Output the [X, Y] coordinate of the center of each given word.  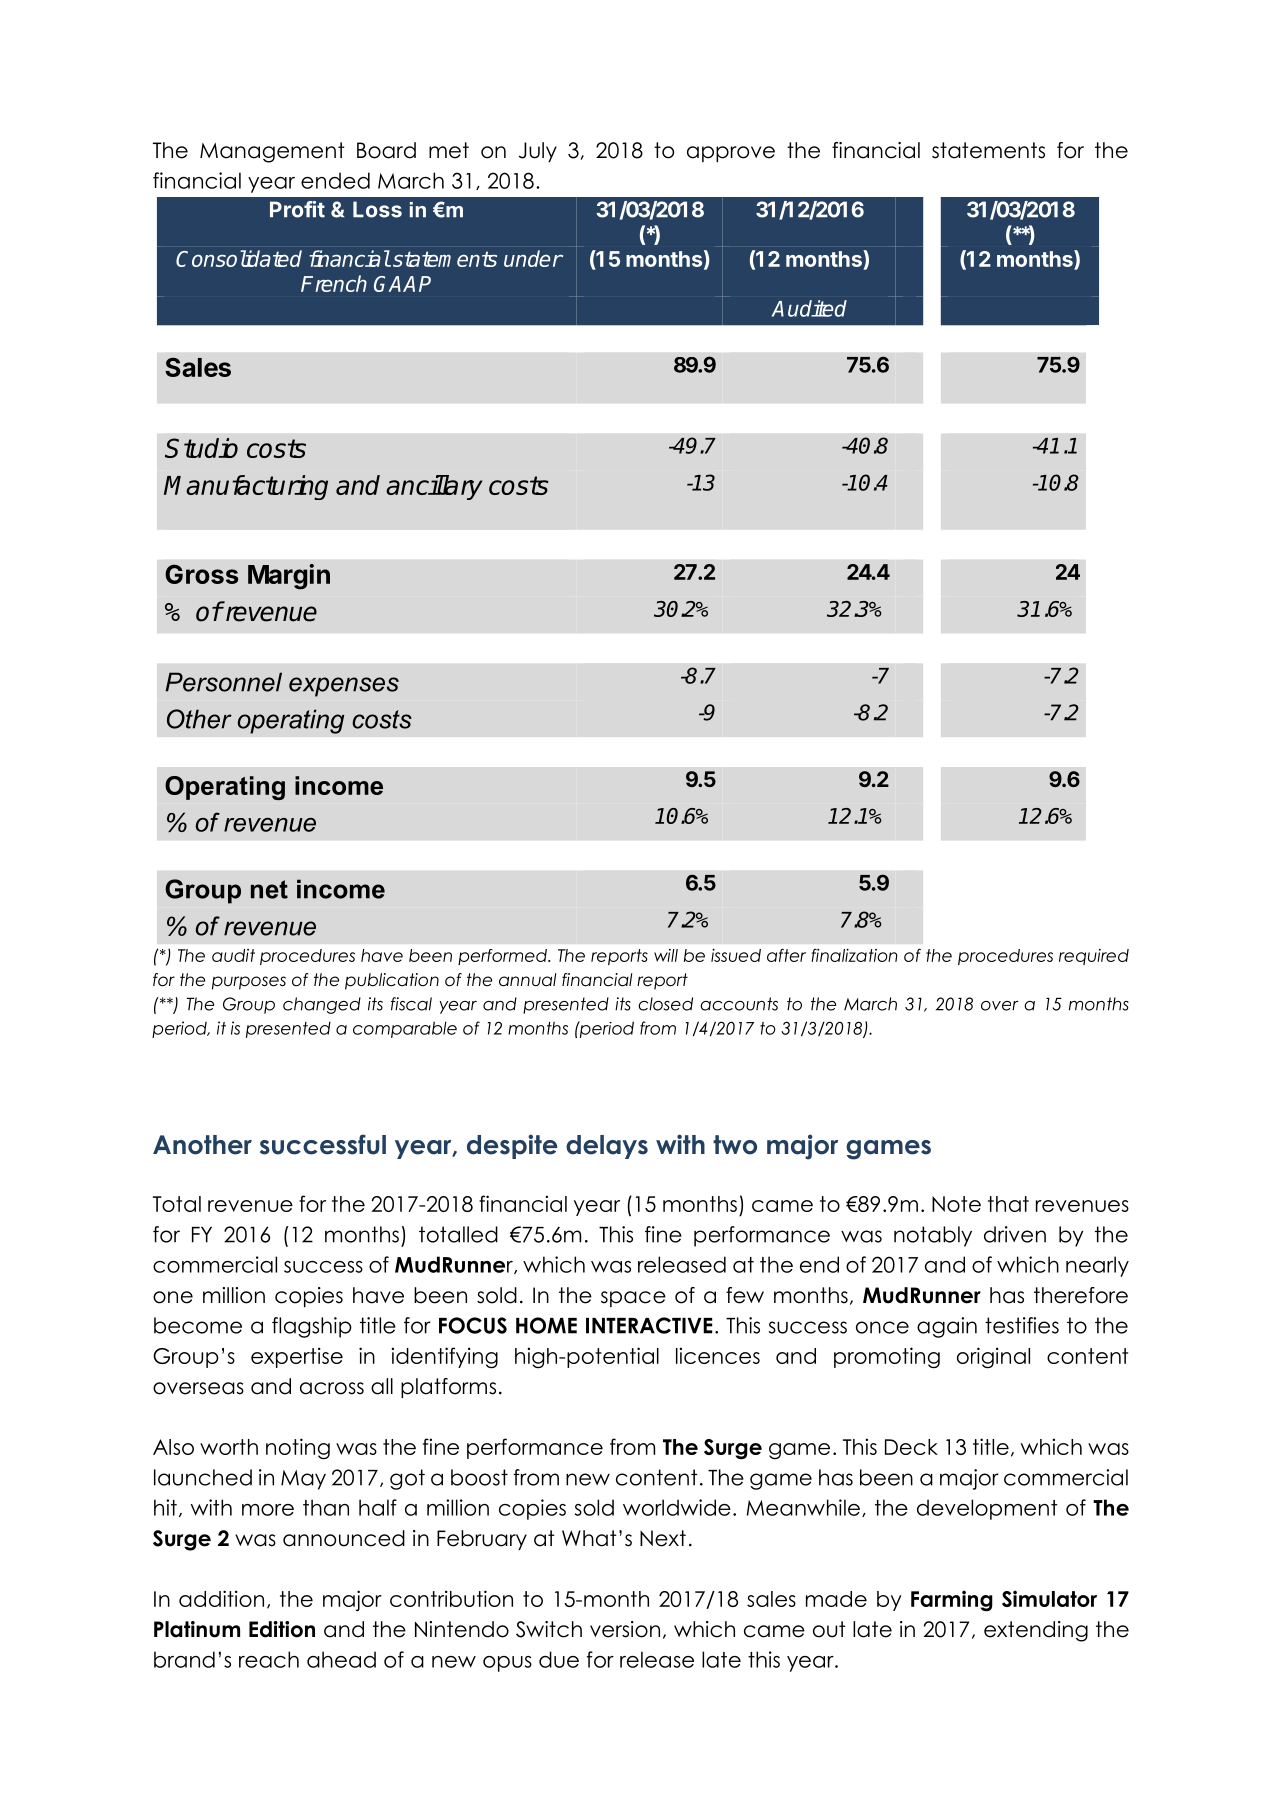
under [533, 258]
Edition [282, 1629]
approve [731, 154]
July [538, 152]
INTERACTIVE [649, 1325]
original [993, 1358]
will [666, 955]
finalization [854, 955]
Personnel [223, 682]
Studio [201, 448]
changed [322, 1005]
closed [665, 1004]
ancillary [434, 487]
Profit [297, 209]
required [1094, 957]
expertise [297, 1357]
